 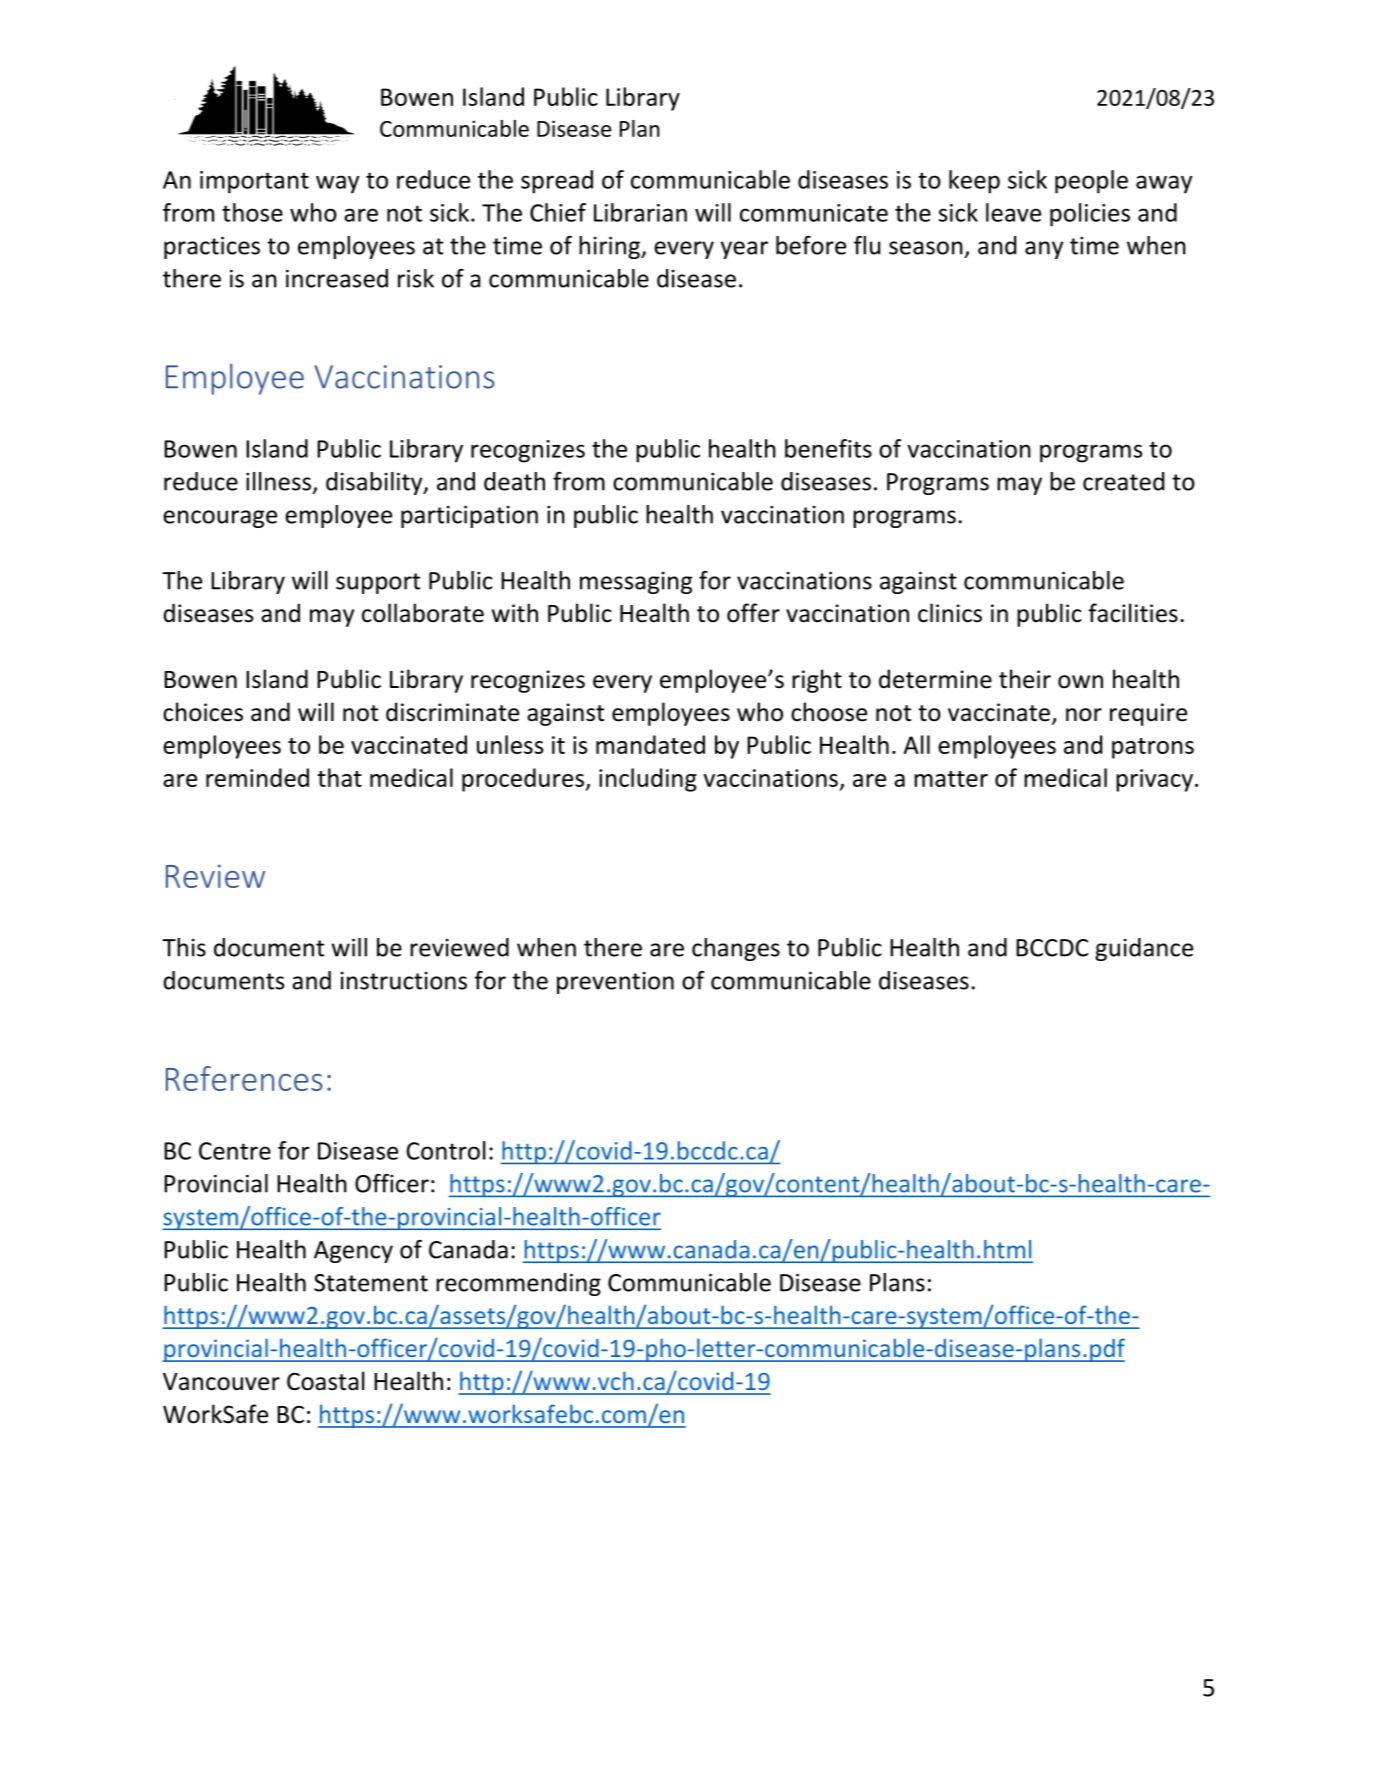 I want to click on Control, so click(x=445, y=1150).
